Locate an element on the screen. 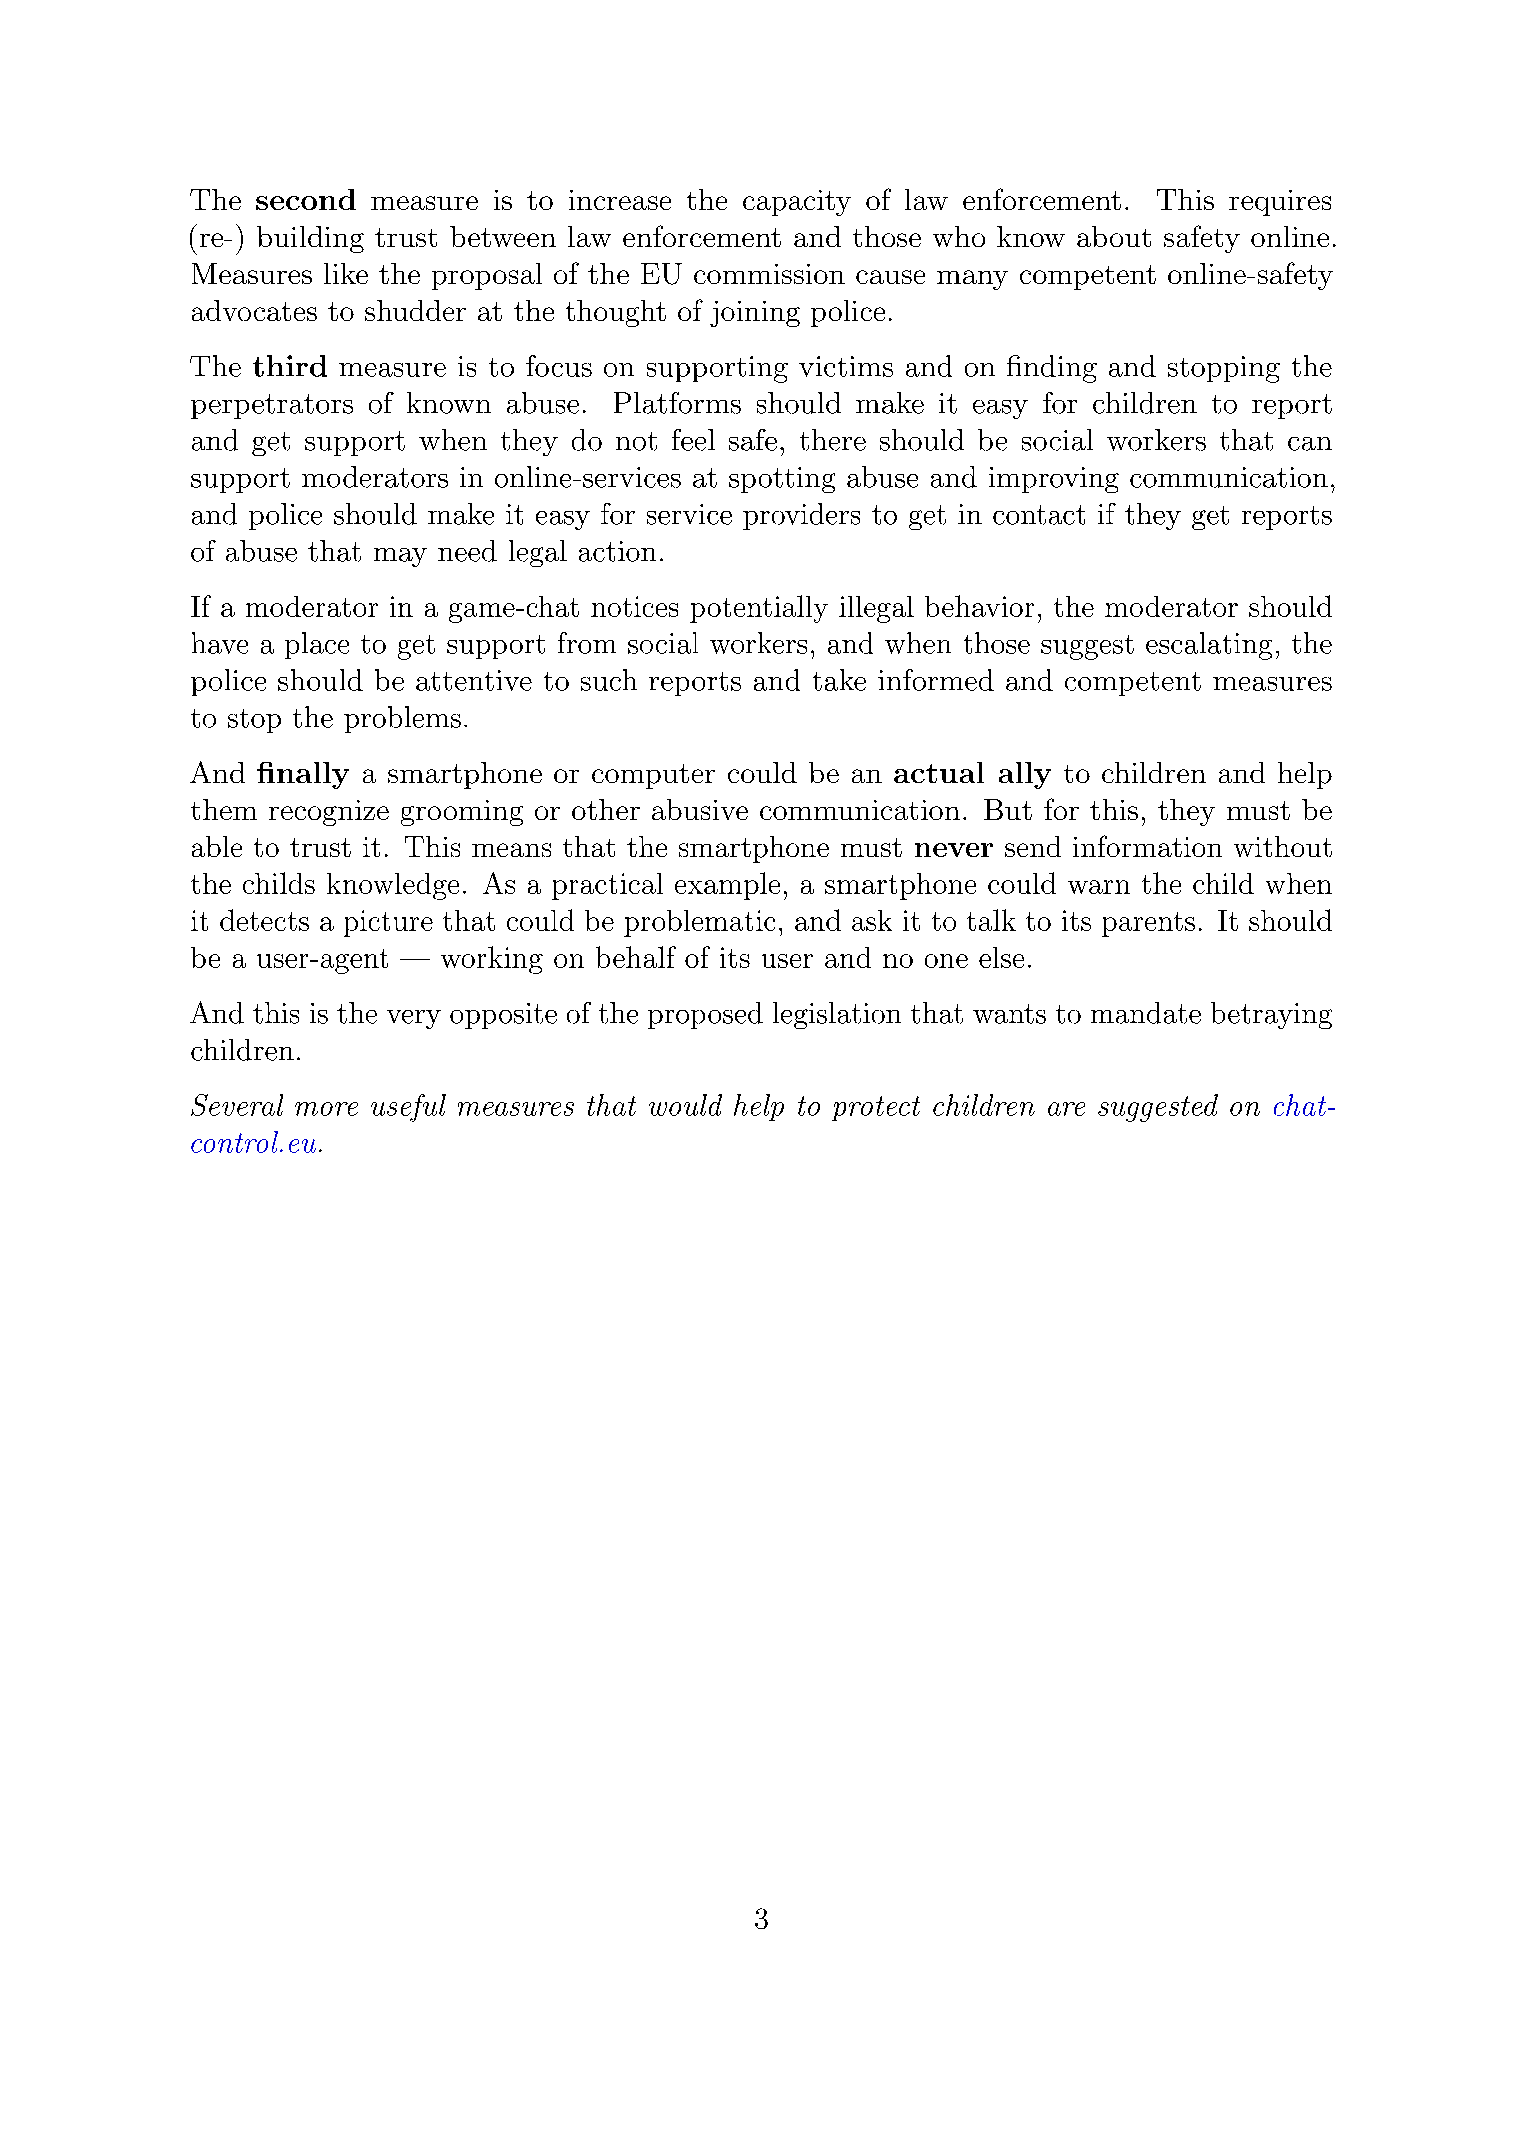 This screenshot has height=2154, width=1523. recognize is located at coordinates (329, 813).
